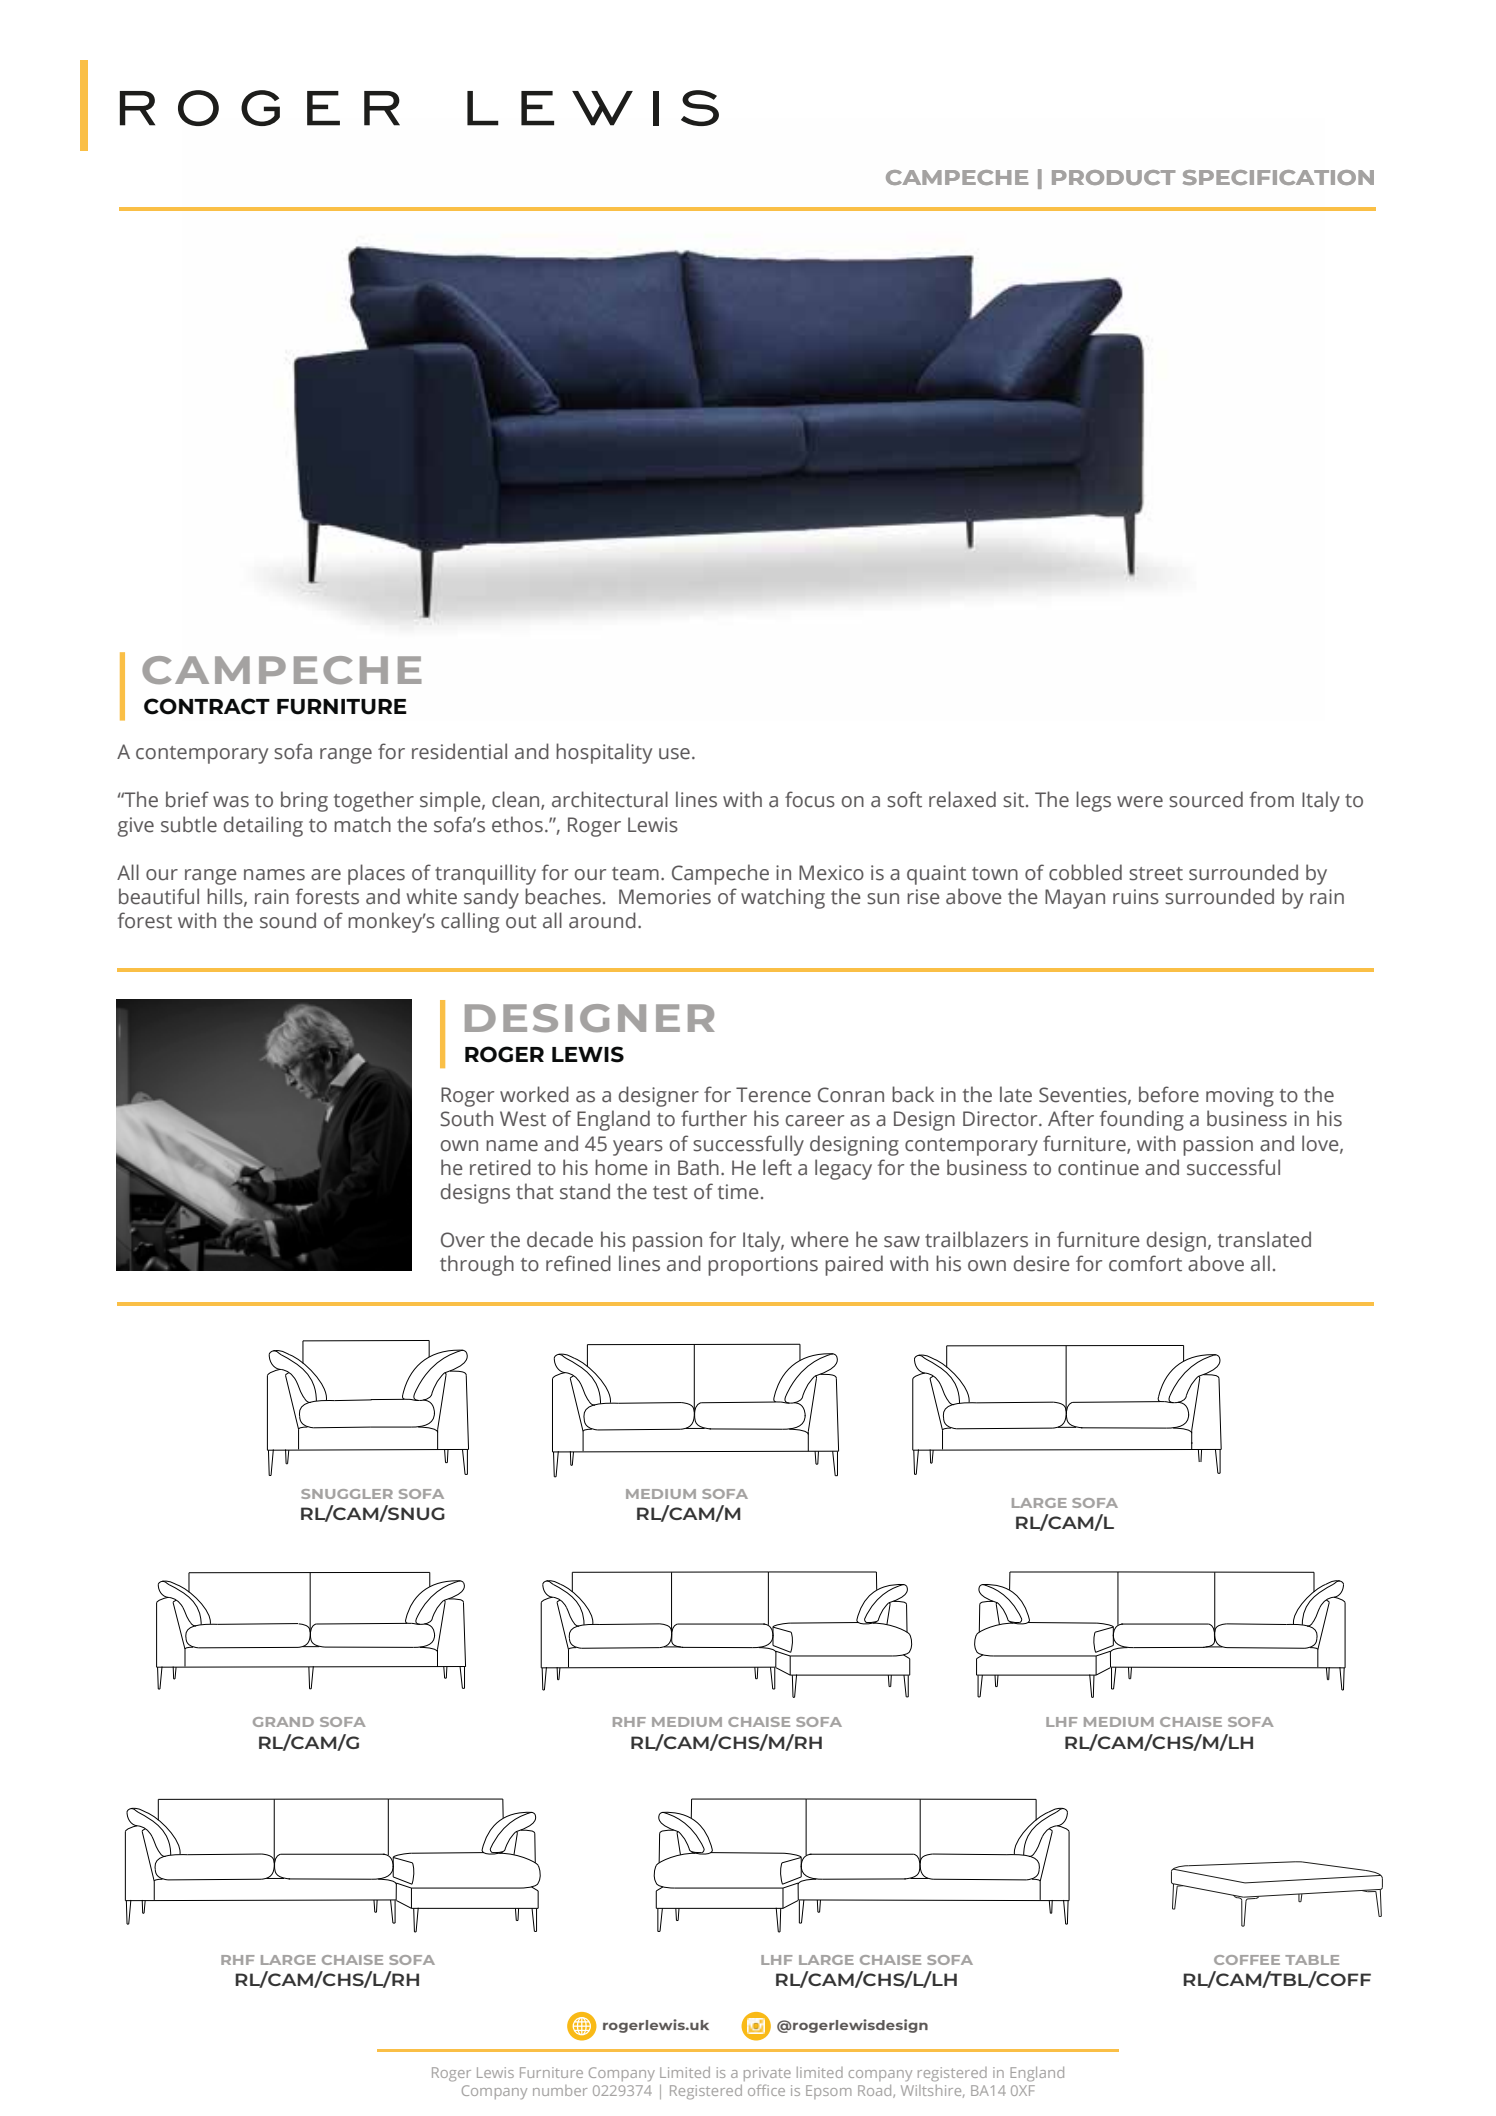 The image size is (1496, 2116). Describe the element at coordinates (1042, 1263) in the screenshot. I see `desire` at that location.
